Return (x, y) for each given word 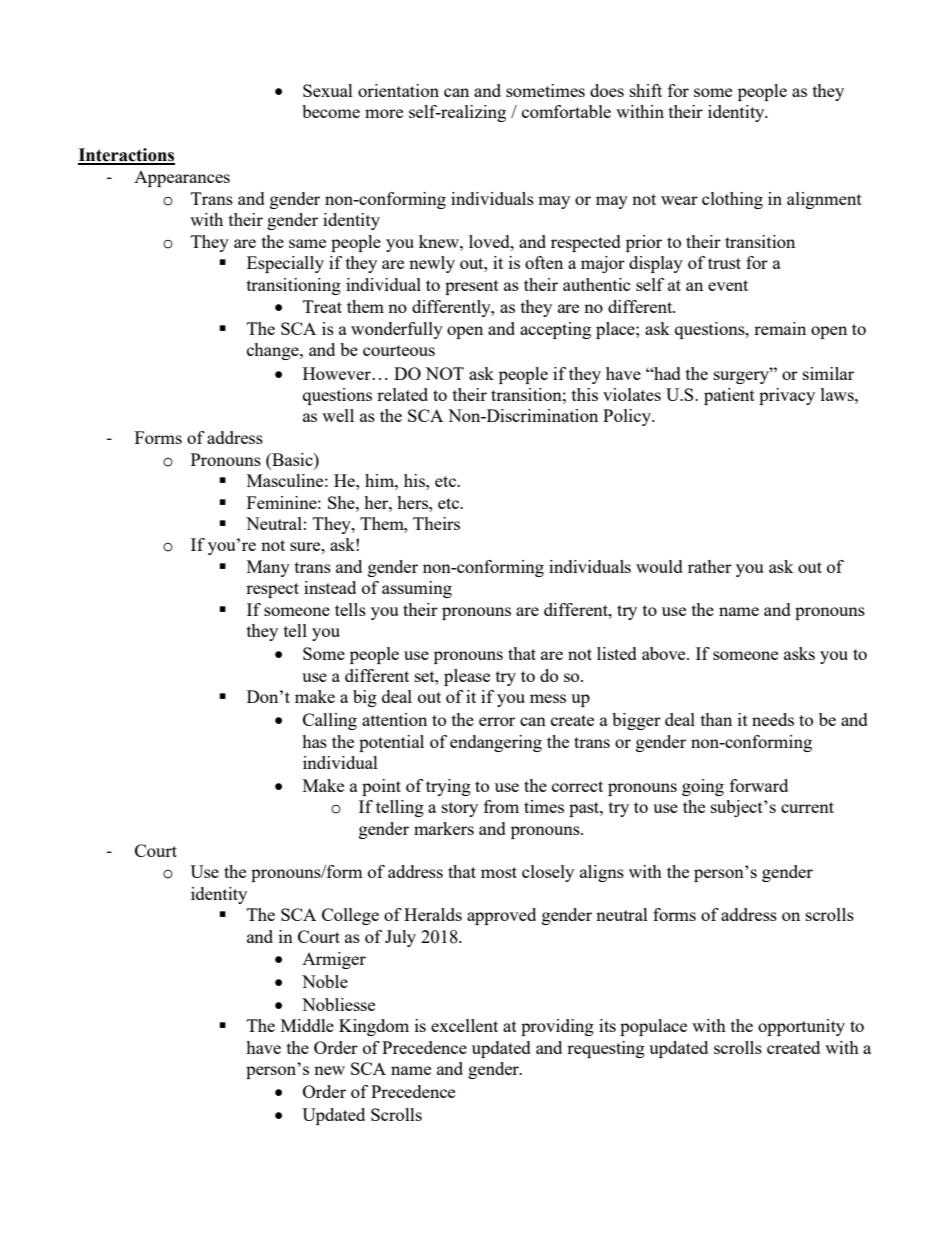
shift (646, 90)
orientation (398, 90)
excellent (464, 1025)
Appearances (182, 179)
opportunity (801, 1027)
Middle (307, 1025)
